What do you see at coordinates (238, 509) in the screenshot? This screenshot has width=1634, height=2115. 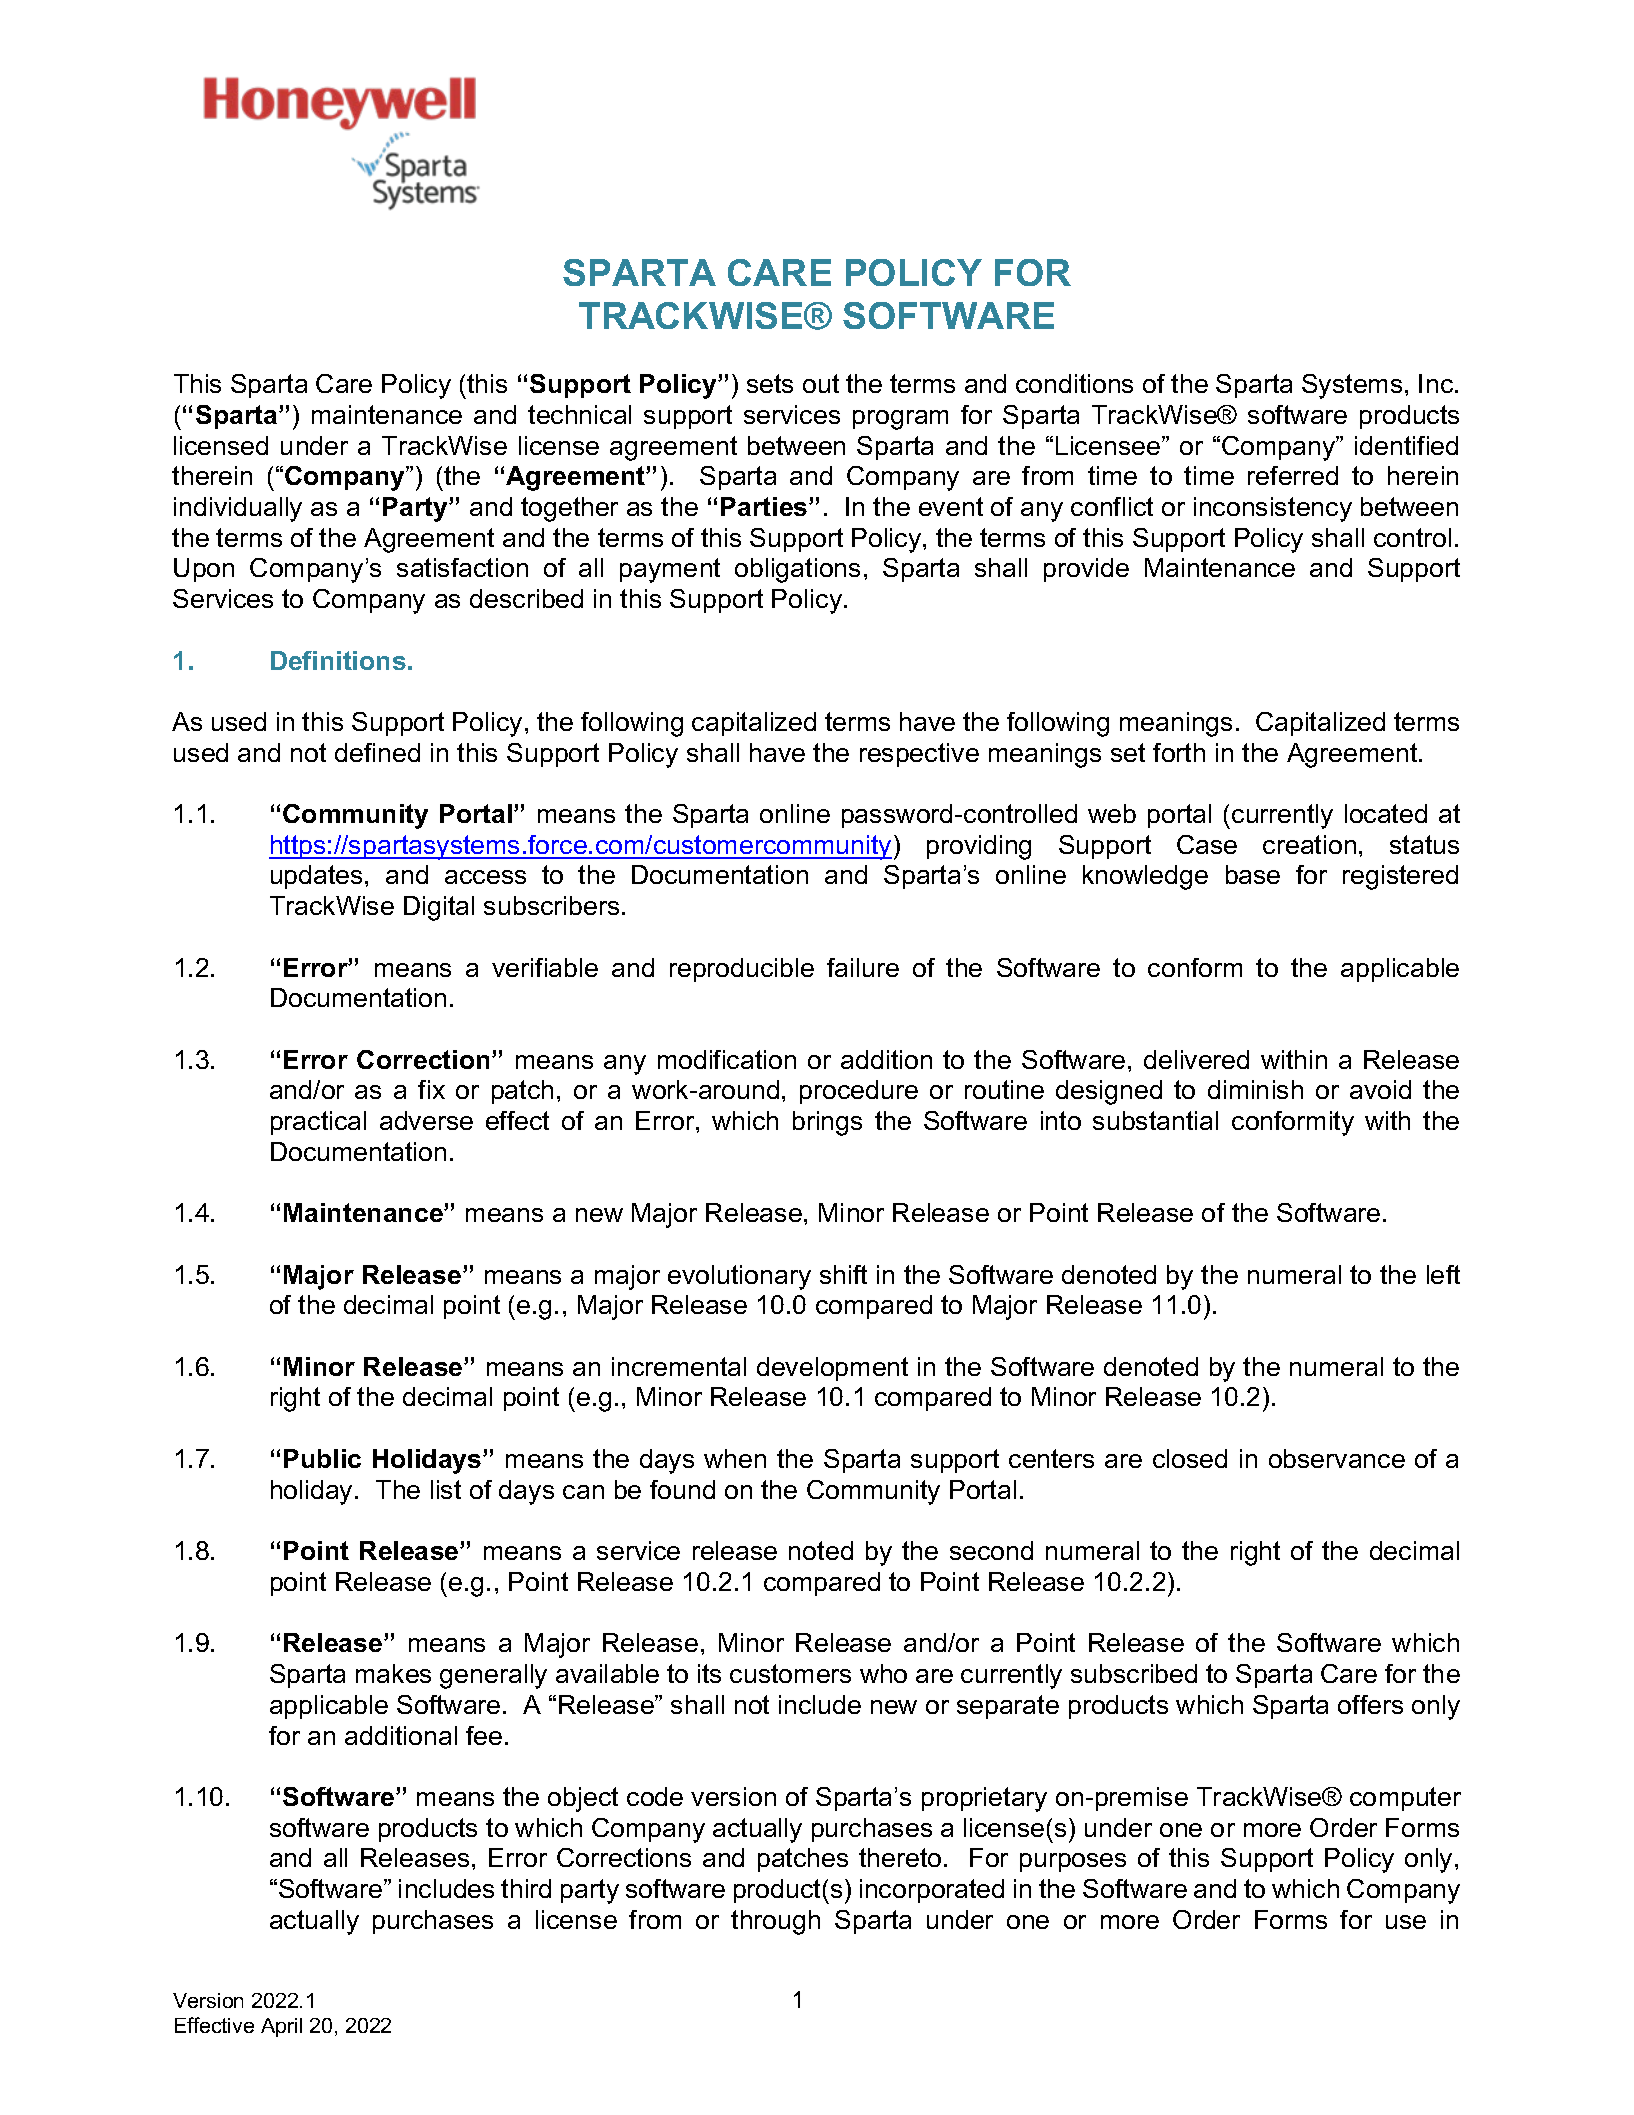 I see `individually` at bounding box center [238, 509].
